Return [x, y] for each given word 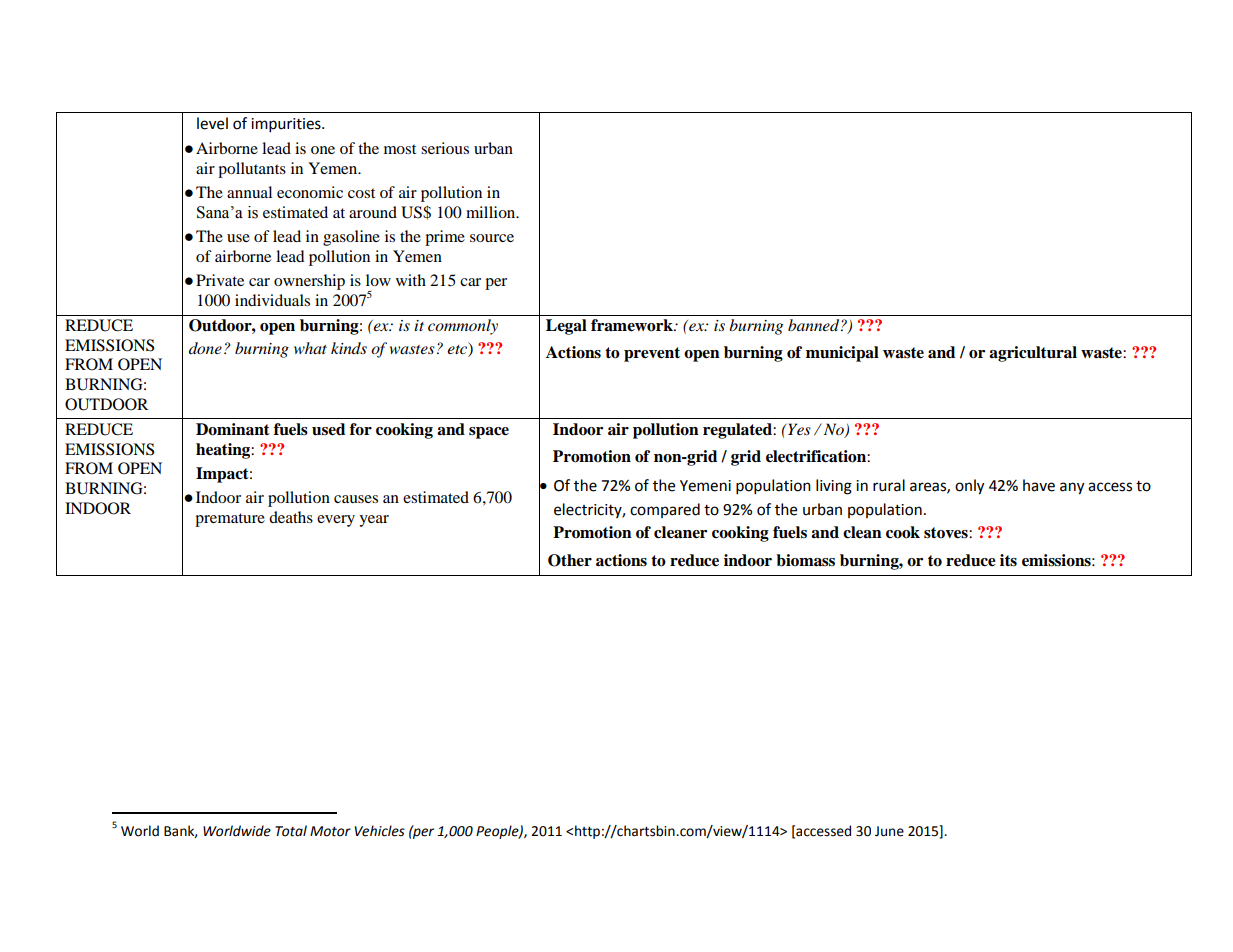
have [1039, 485]
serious [445, 148]
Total [291, 831]
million [492, 212]
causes [356, 499]
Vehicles [380, 831]
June [889, 831]
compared [665, 510]
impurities [287, 125]
